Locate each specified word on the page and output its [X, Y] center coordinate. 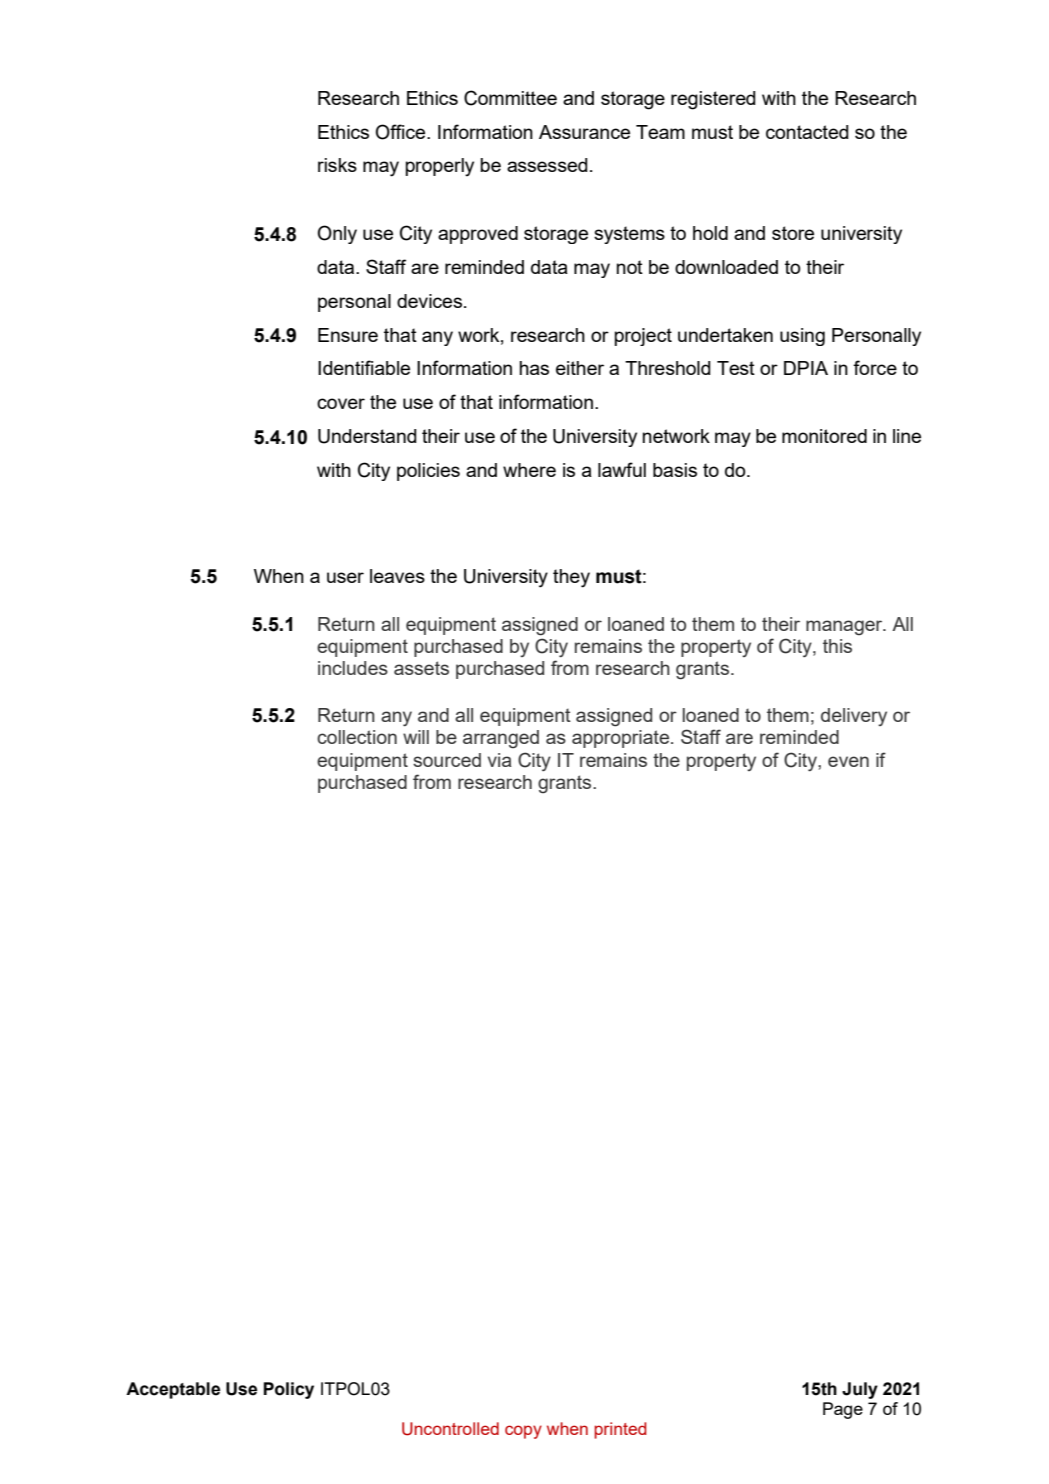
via [499, 760]
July [860, 1390]
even [848, 761]
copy [523, 1432]
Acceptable [173, 1390]
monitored [824, 436]
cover [341, 403]
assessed [547, 165]
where [529, 470]
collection [357, 737]
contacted [807, 132]
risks [337, 165]
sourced [447, 760]
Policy [289, 1390]
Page [843, 1410]
